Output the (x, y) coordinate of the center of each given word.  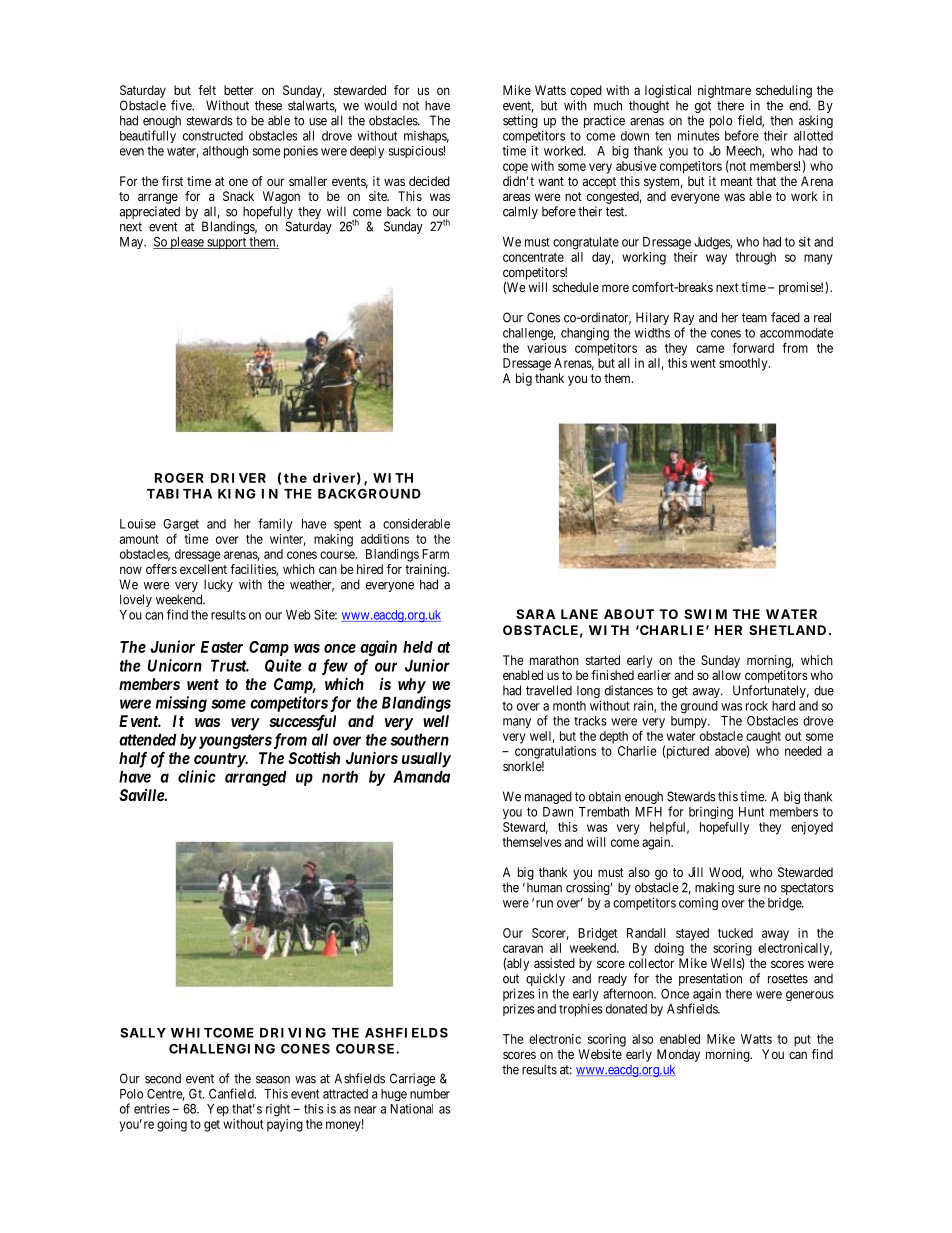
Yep (218, 1110)
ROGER (179, 478)
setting (520, 121)
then (781, 120)
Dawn (558, 812)
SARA (535, 614)
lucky (218, 585)
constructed (213, 136)
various (547, 348)
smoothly (744, 364)
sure (749, 889)
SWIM (705, 614)
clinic (197, 776)
